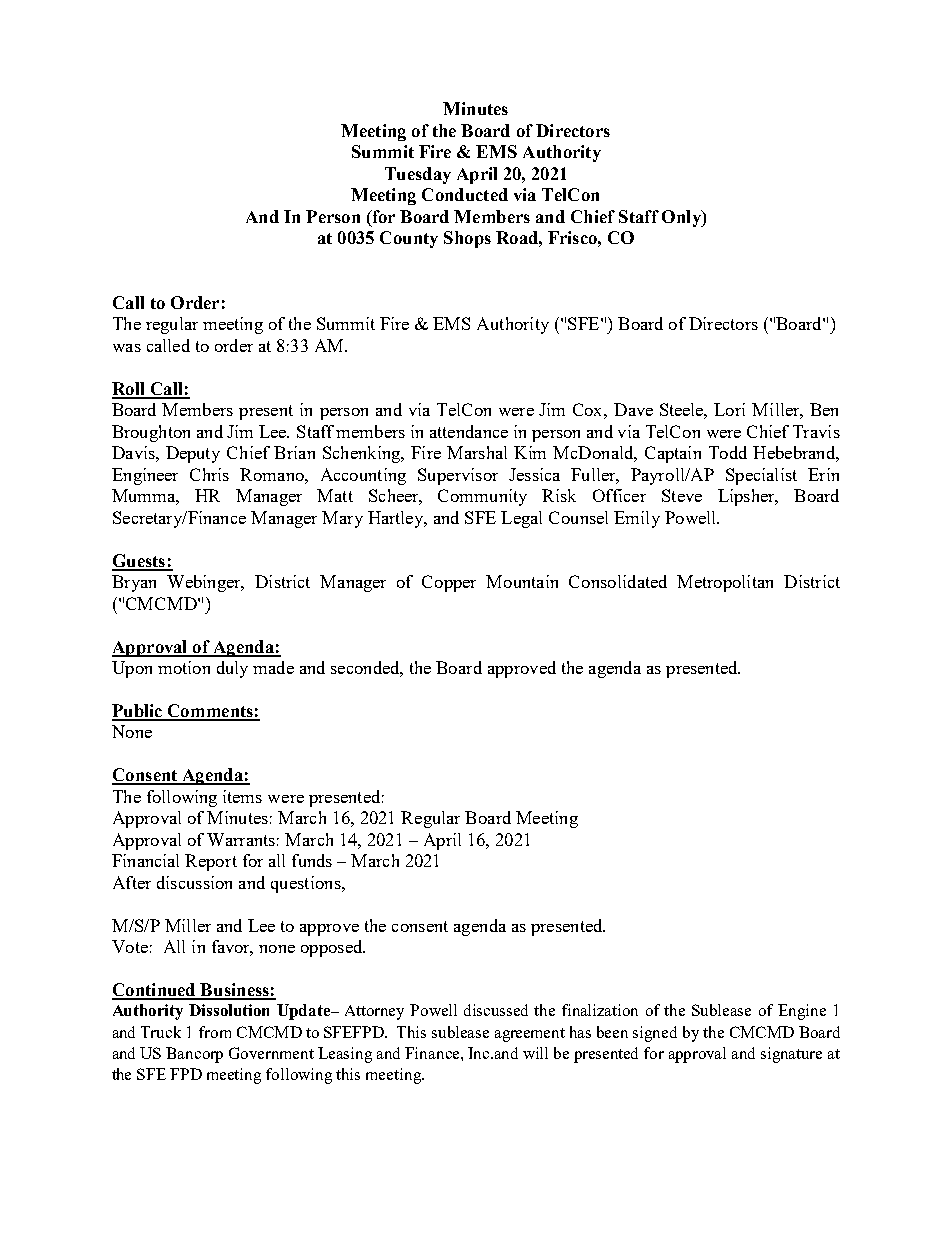  What do you see at coordinates (409, 239) in the image?
I see `County` at bounding box center [409, 239].
